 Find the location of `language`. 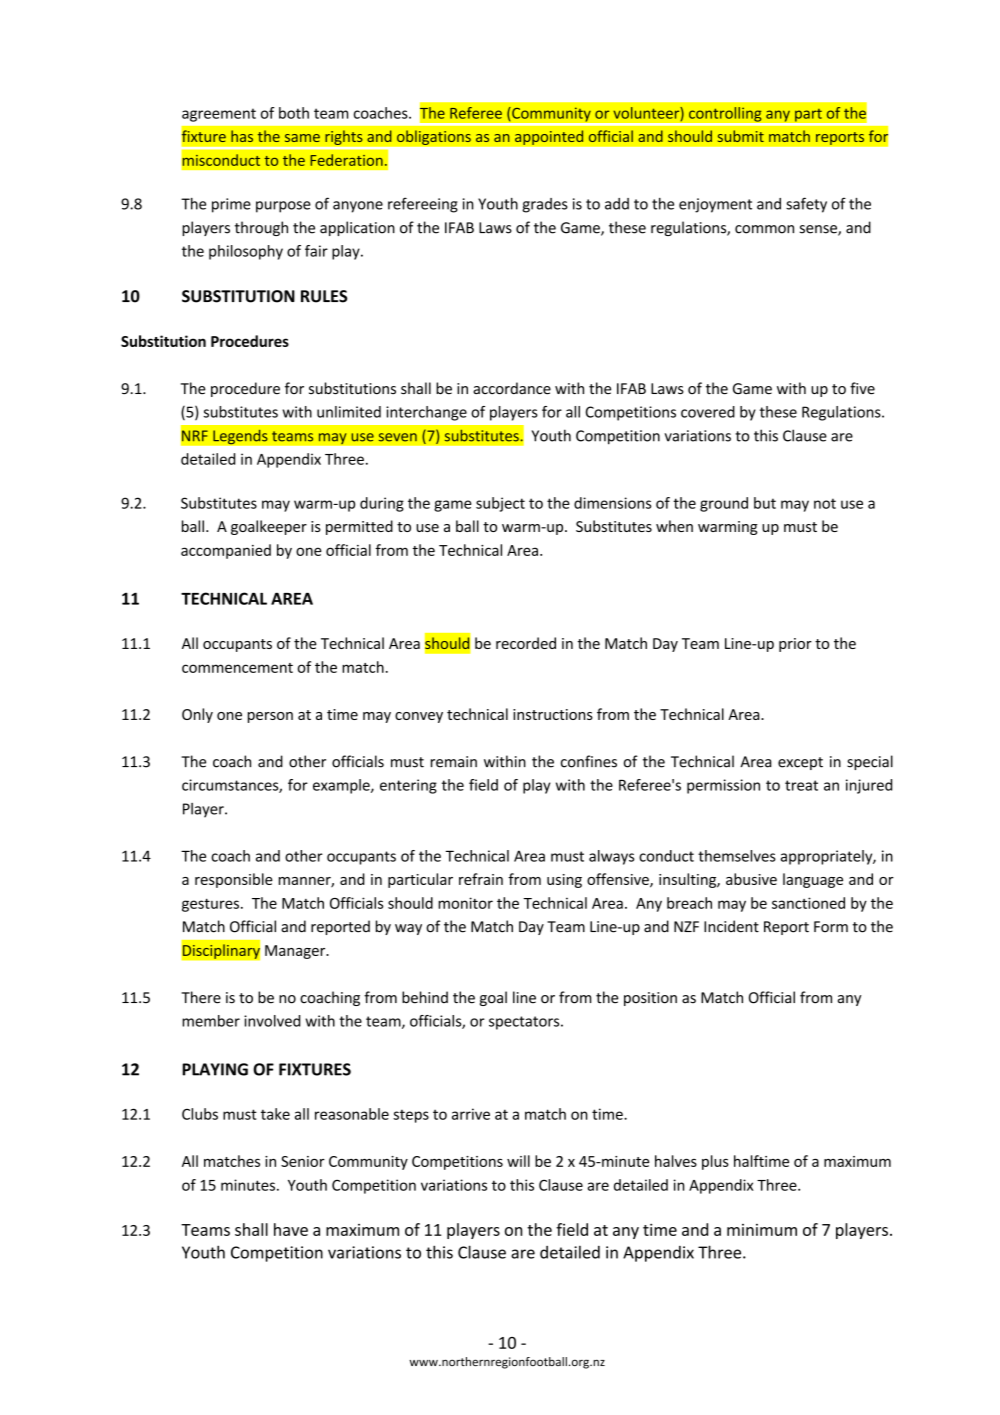

language is located at coordinates (813, 880).
